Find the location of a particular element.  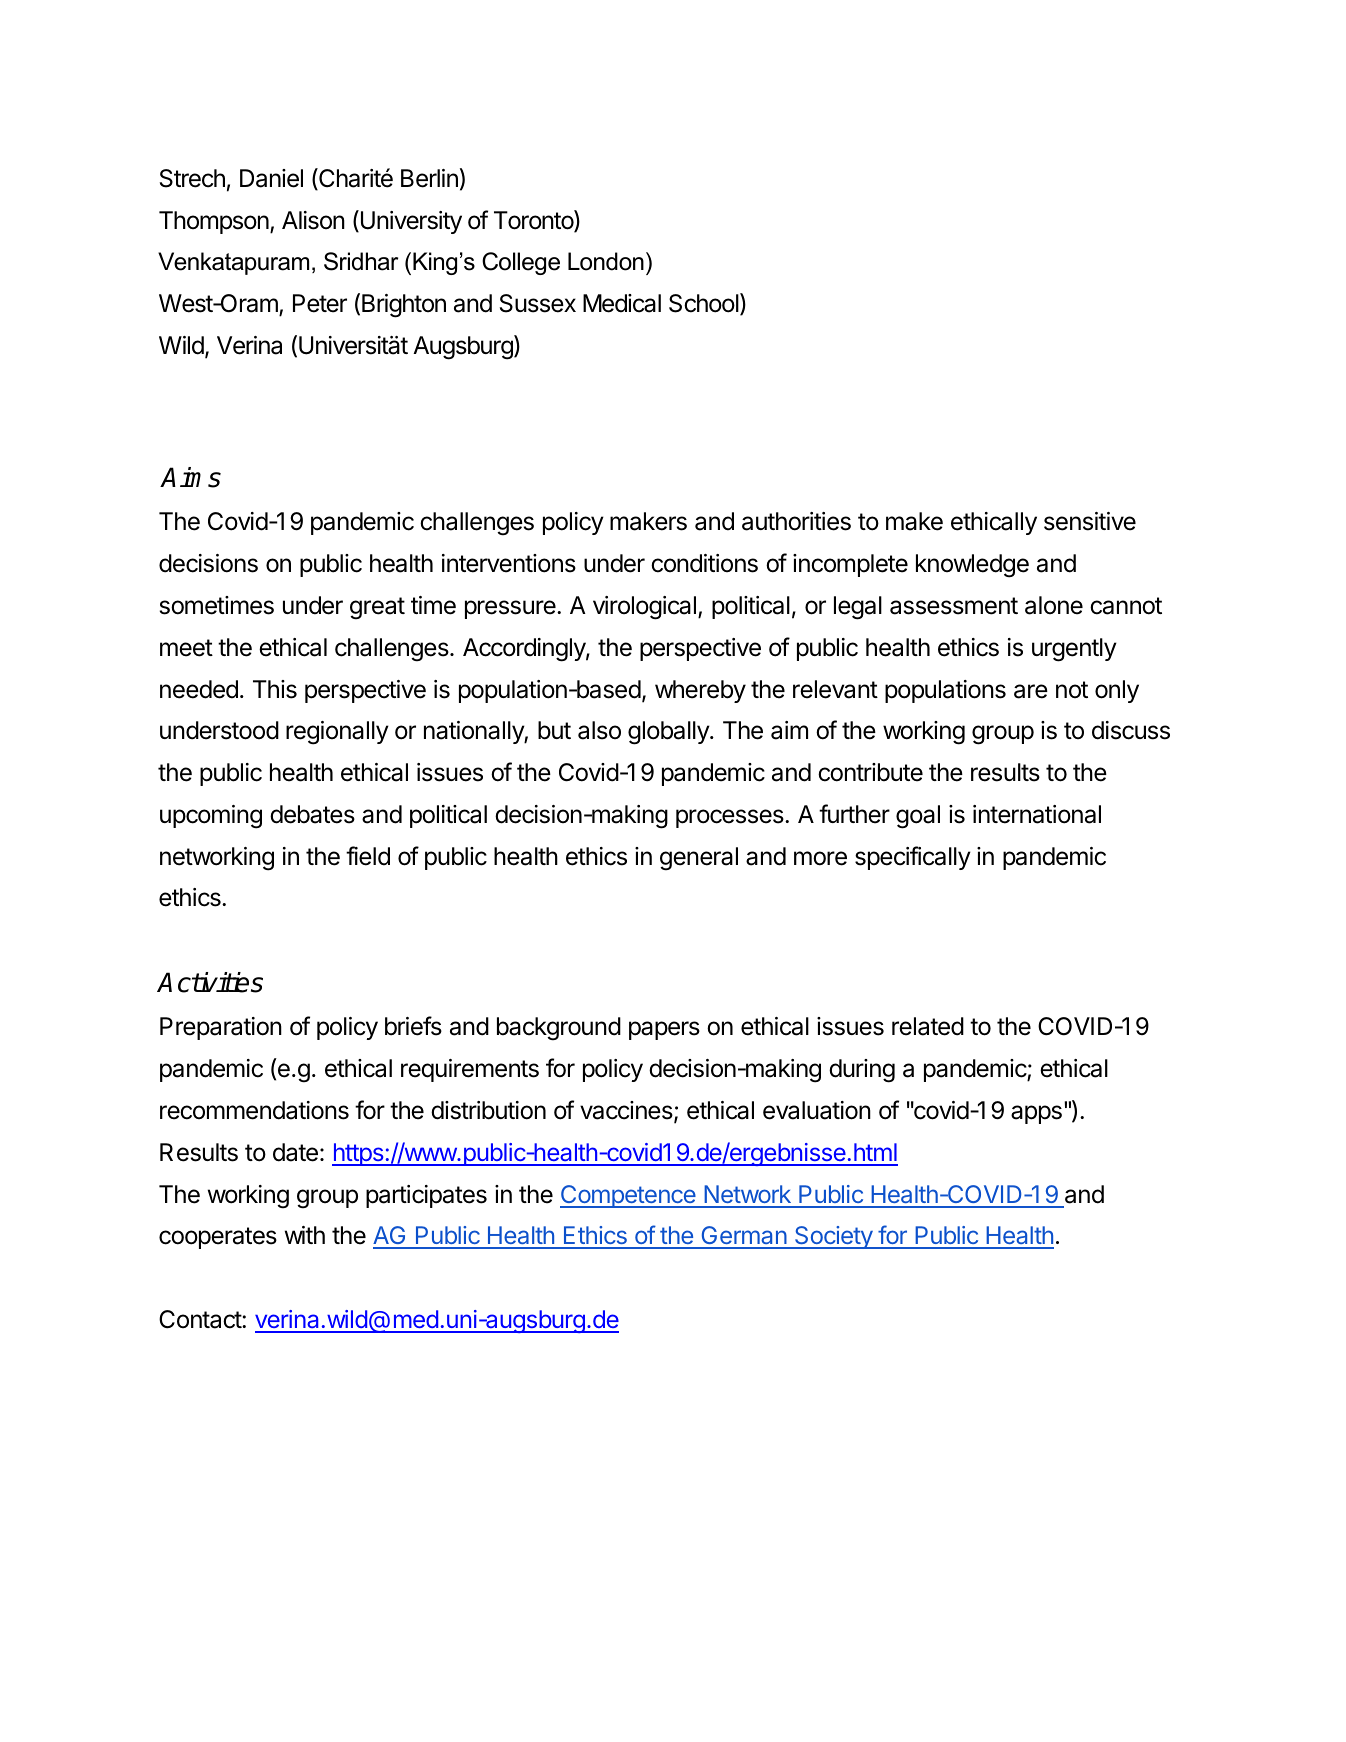

virological is located at coordinates (644, 608).
